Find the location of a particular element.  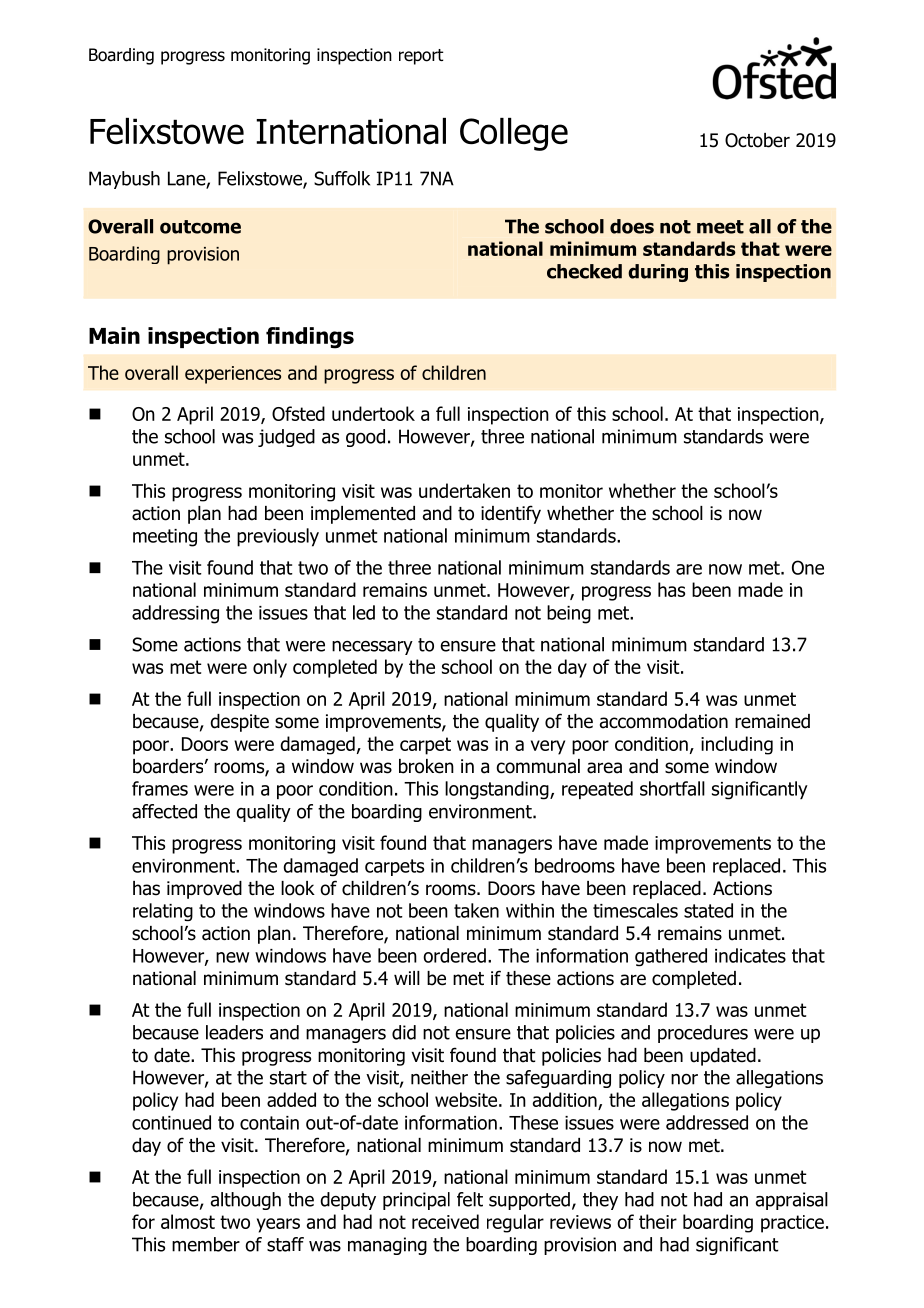

shortfall is located at coordinates (672, 788).
